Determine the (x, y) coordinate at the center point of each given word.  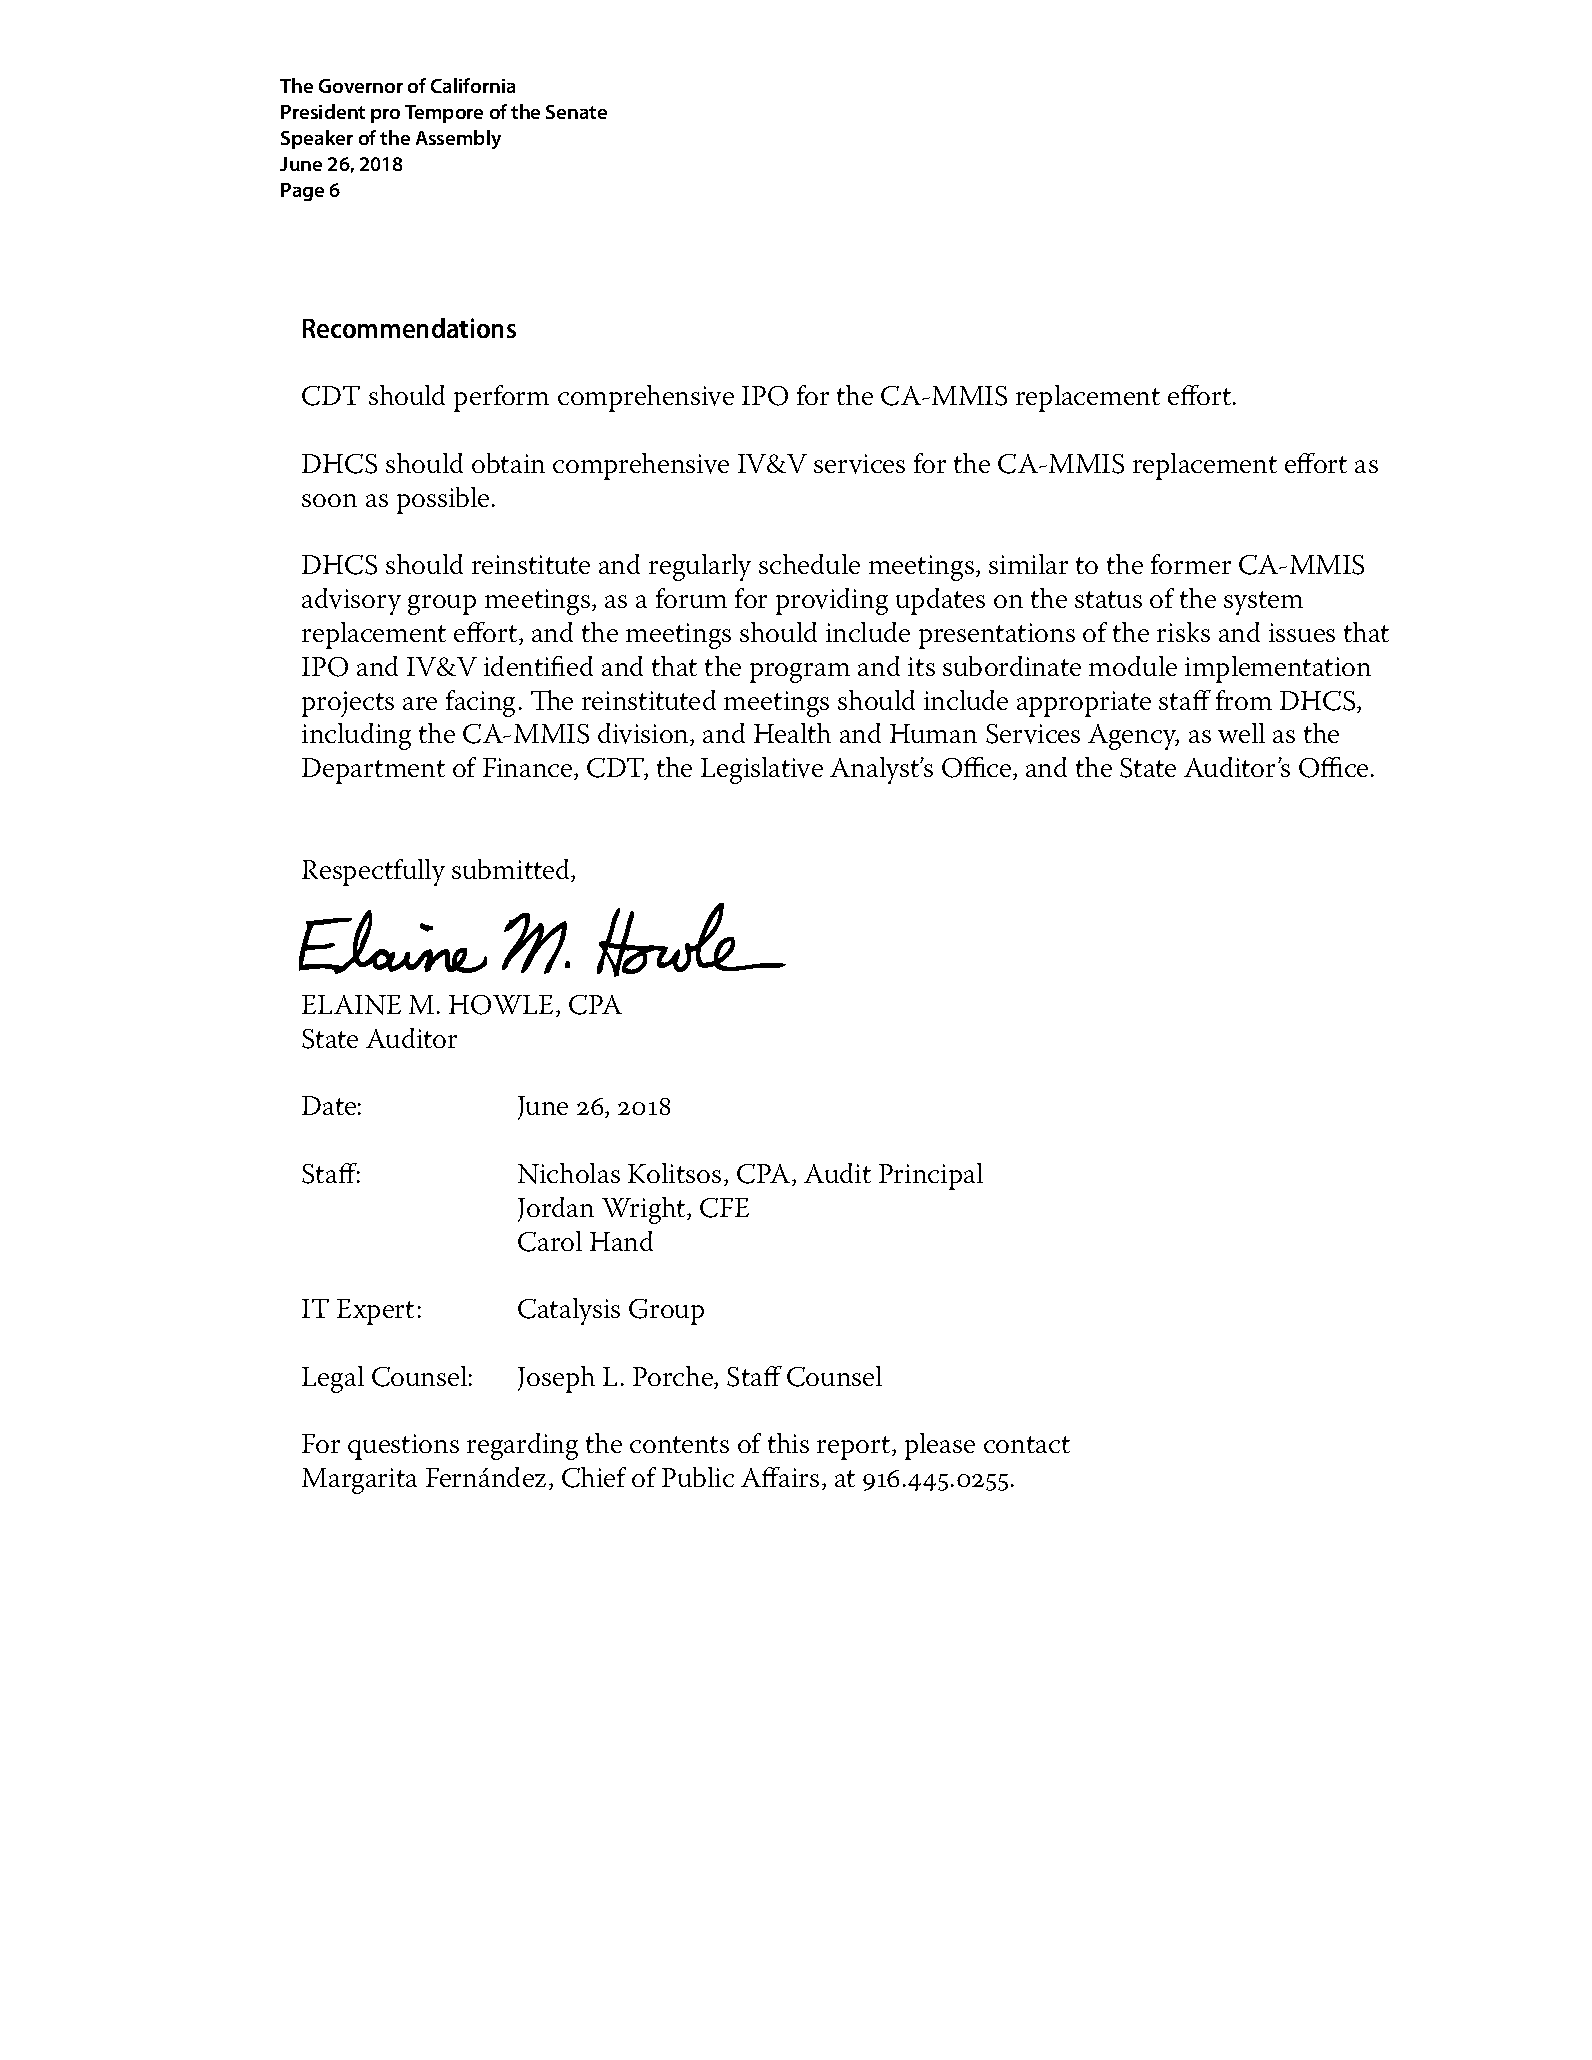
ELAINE (351, 1005)
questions (403, 1447)
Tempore (444, 114)
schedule (809, 564)
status (1108, 599)
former (1191, 564)
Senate (576, 112)
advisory (351, 601)
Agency (1133, 737)
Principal (931, 1176)
